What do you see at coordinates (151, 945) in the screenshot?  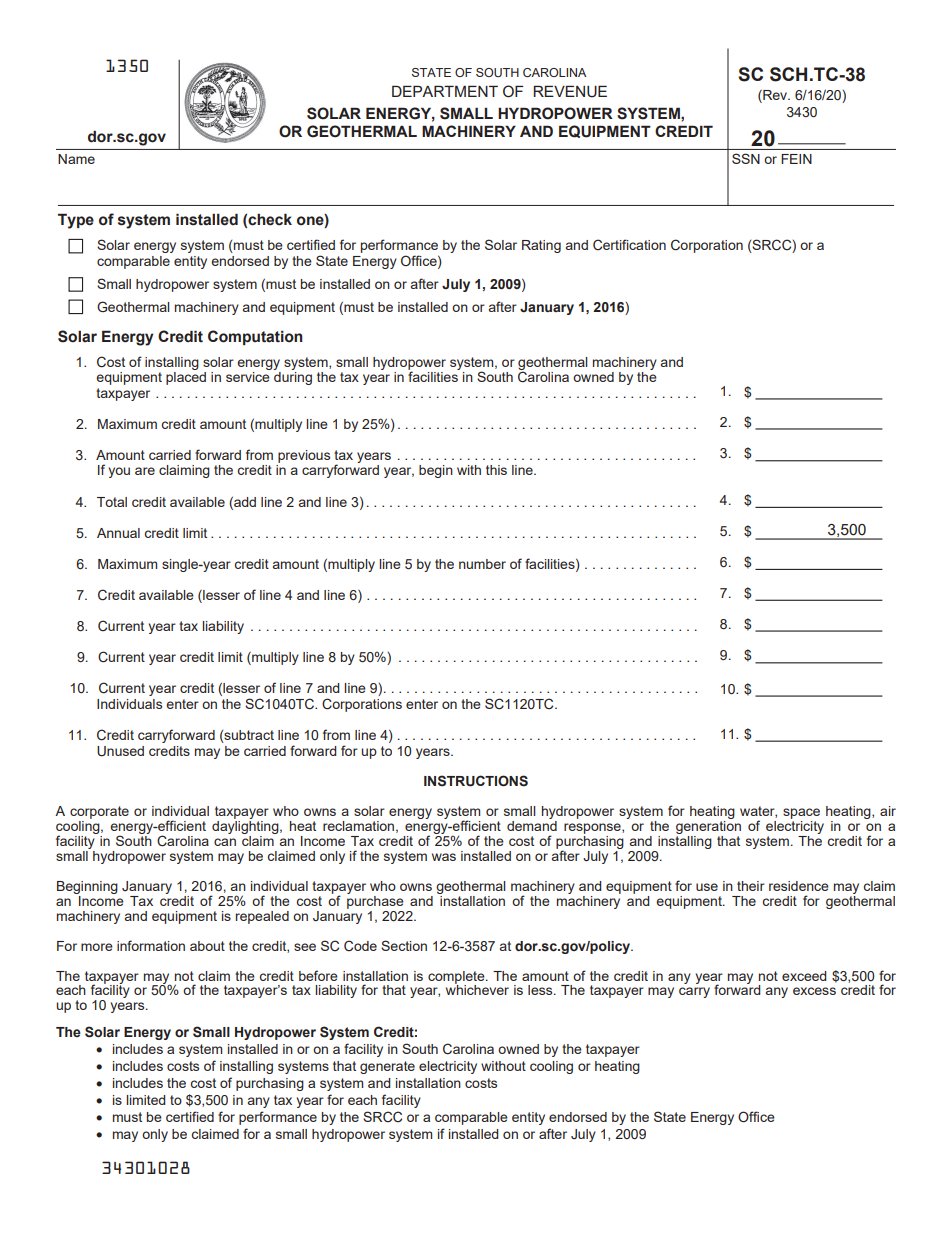 I see `information` at bounding box center [151, 945].
